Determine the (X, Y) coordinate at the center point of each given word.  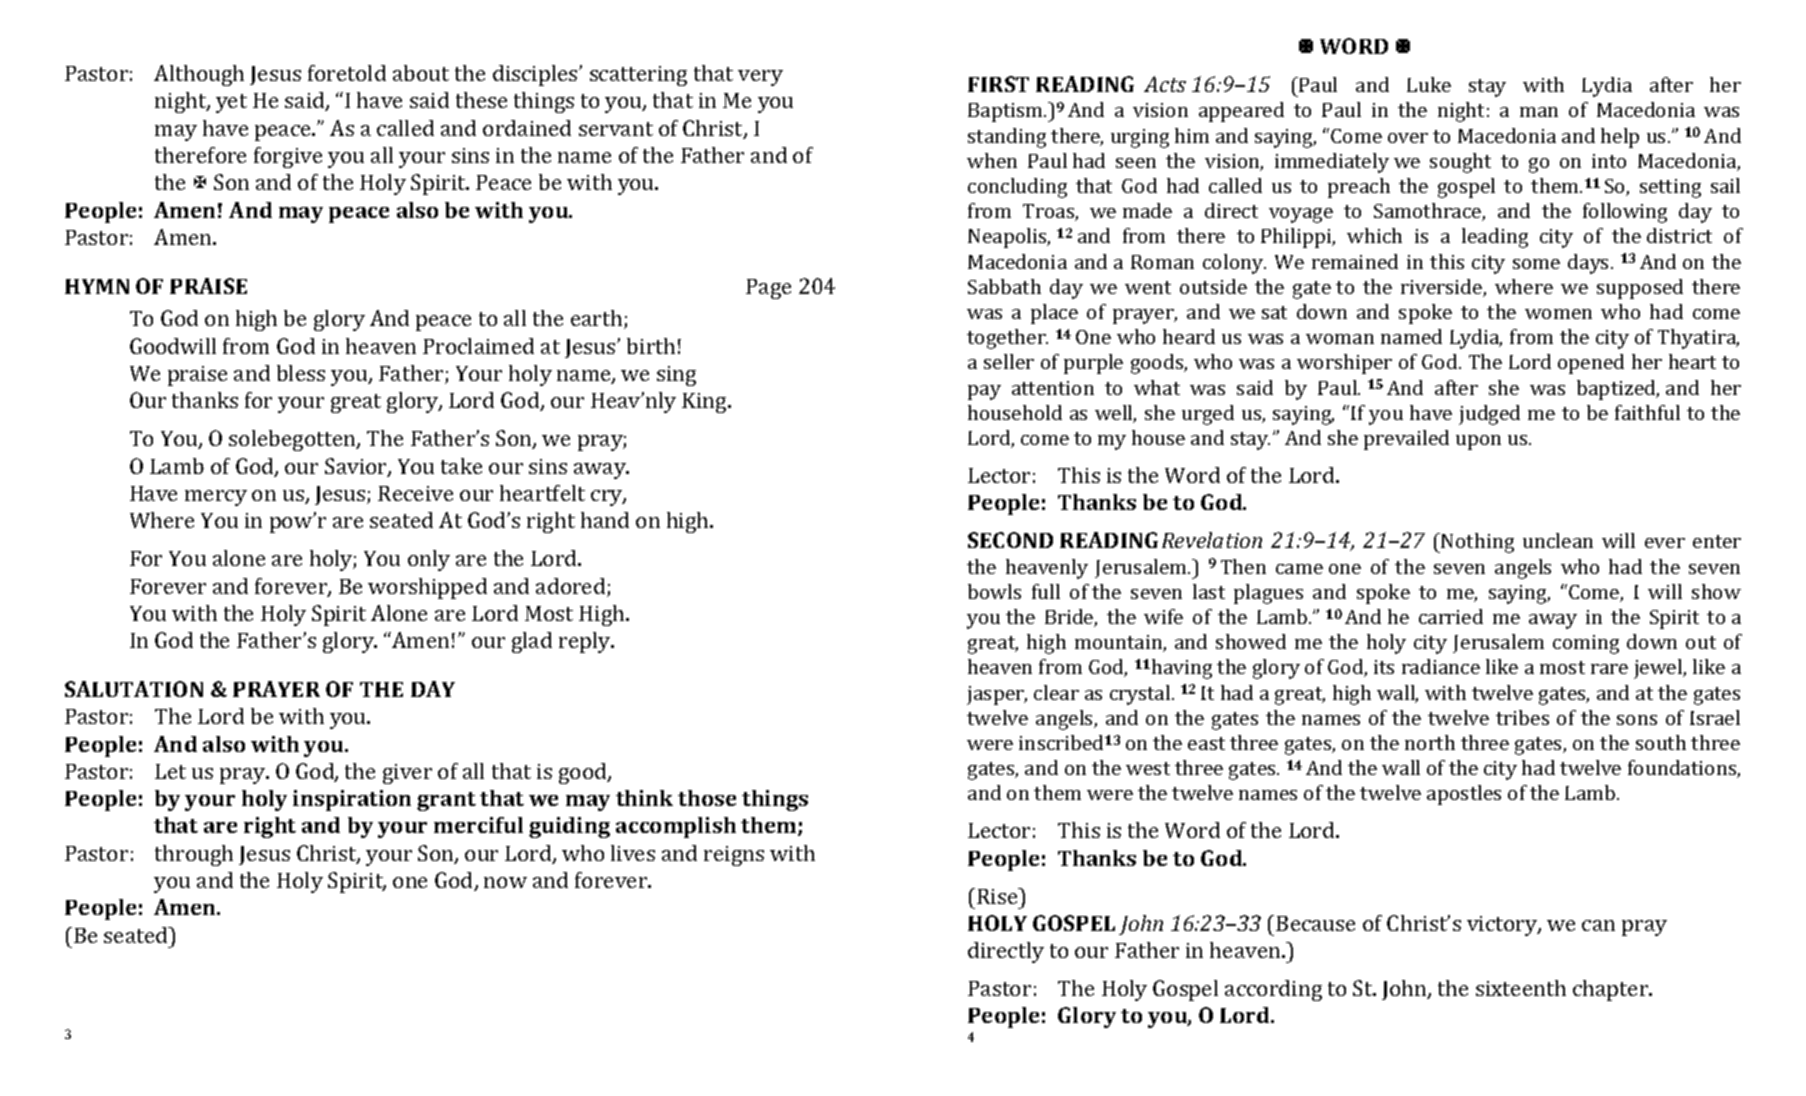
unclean (1558, 540)
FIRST (998, 84)
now (505, 882)
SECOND (1010, 540)
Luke (1429, 84)
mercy (216, 498)
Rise (998, 896)
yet (231, 103)
